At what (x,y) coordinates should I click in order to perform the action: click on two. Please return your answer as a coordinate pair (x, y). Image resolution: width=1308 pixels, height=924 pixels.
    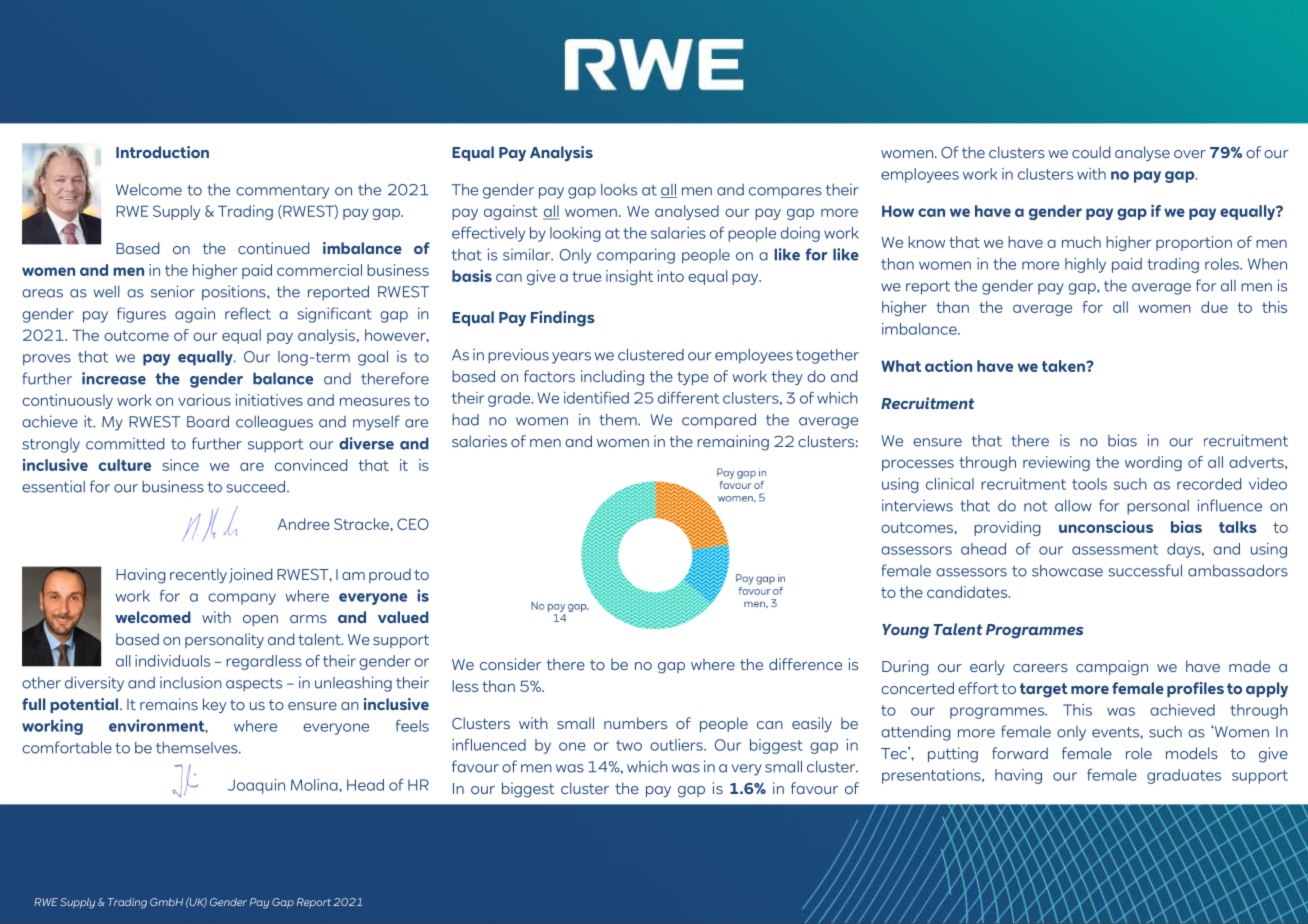
    Looking at the image, I should click on (629, 745).
